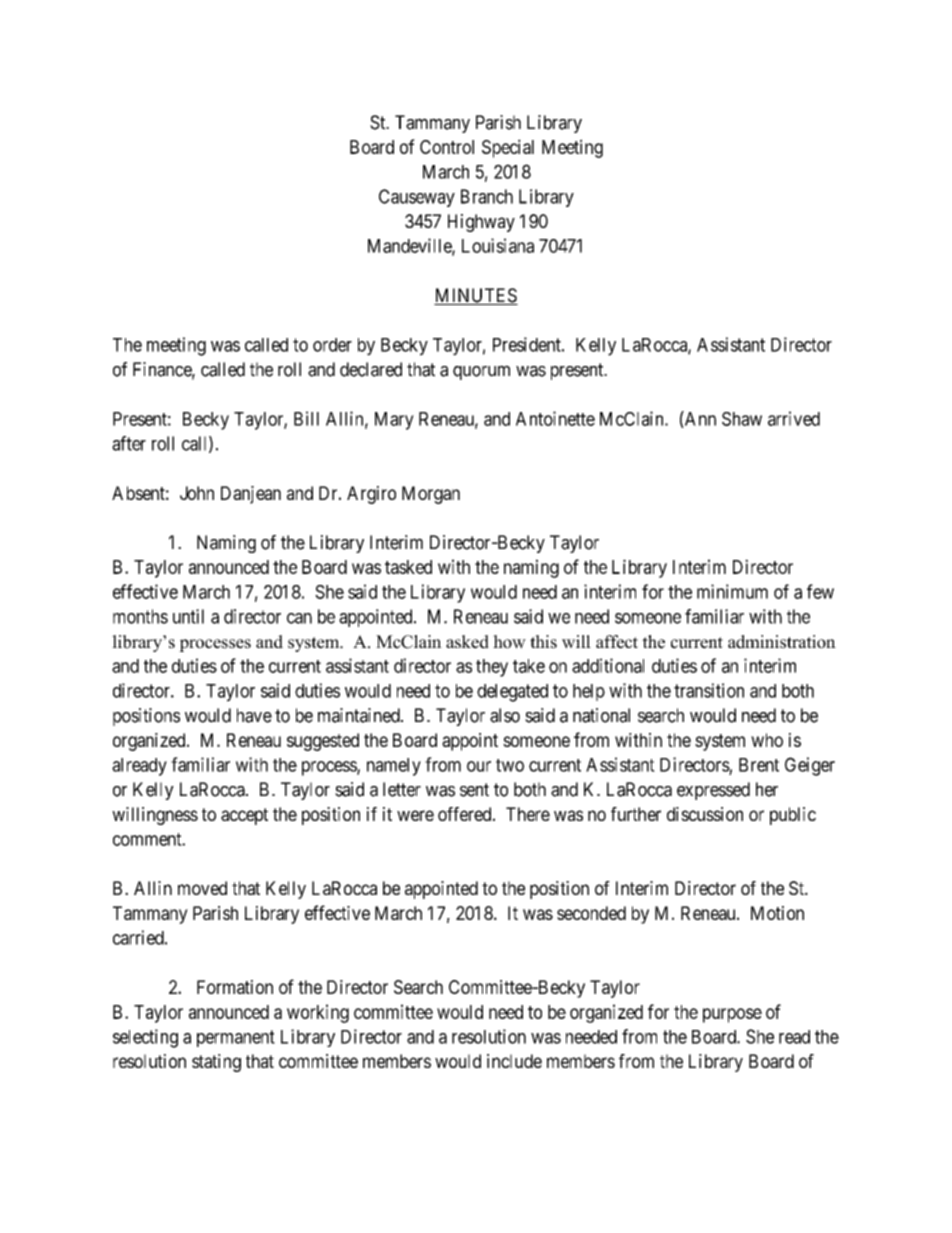 This screenshot has height=1233, width=952. I want to click on Causeway, so click(417, 198).
